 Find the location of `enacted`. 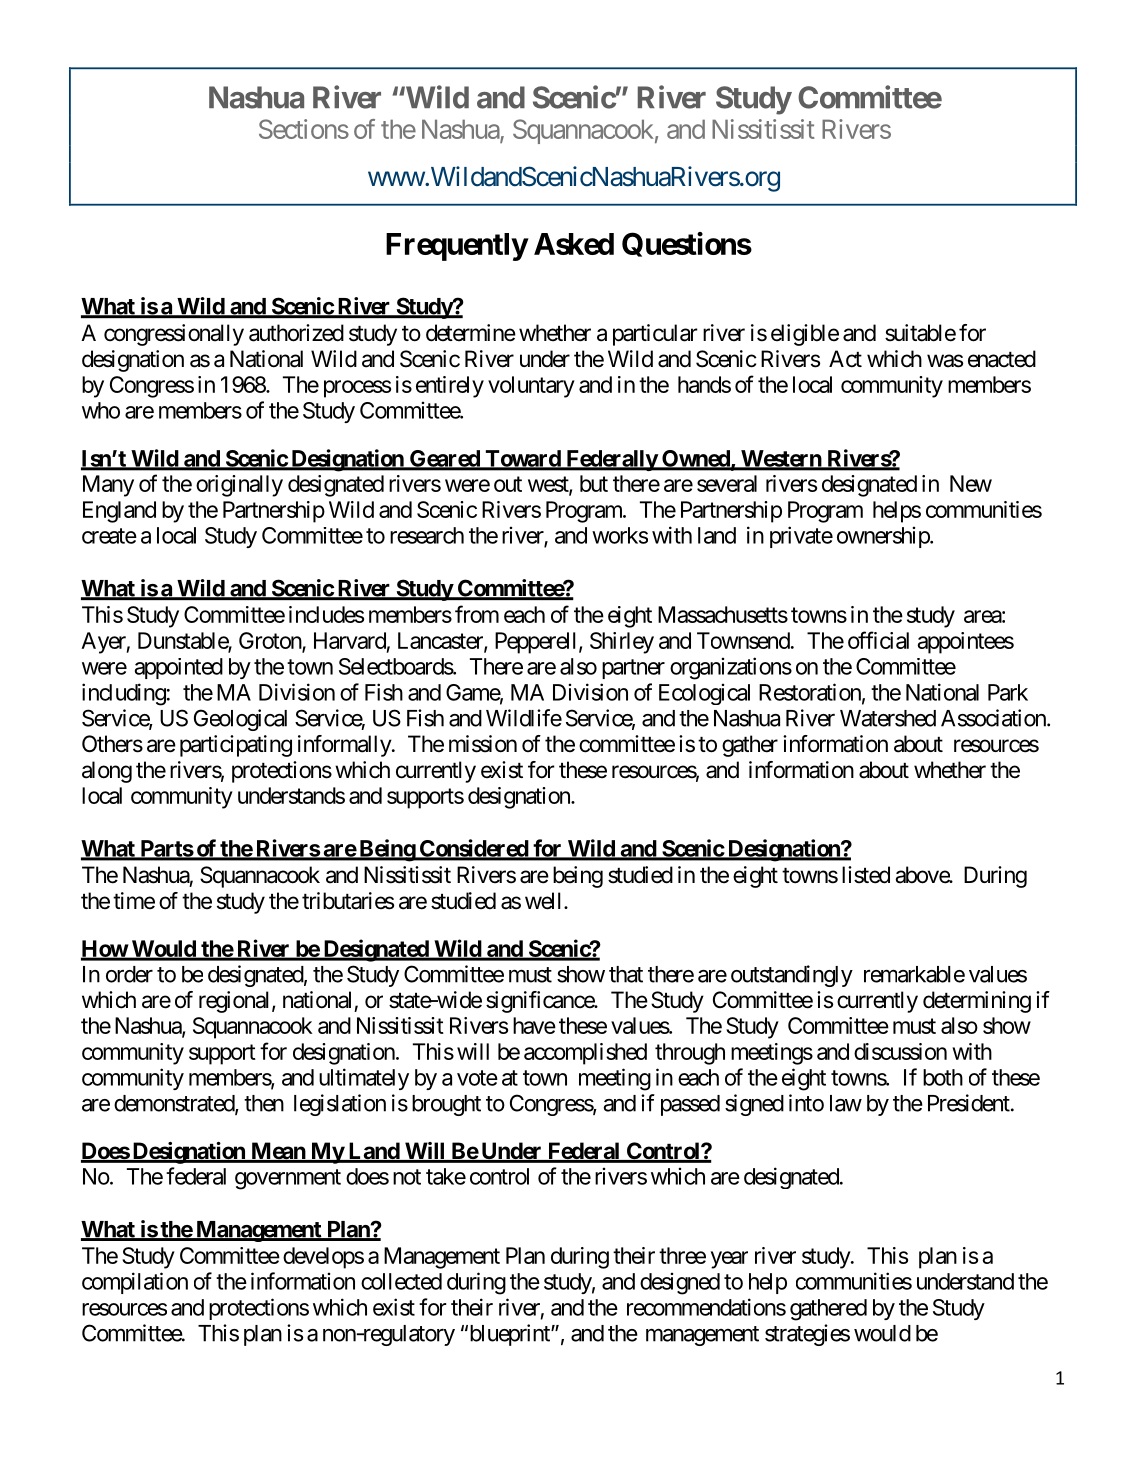

enacted is located at coordinates (1002, 359).
